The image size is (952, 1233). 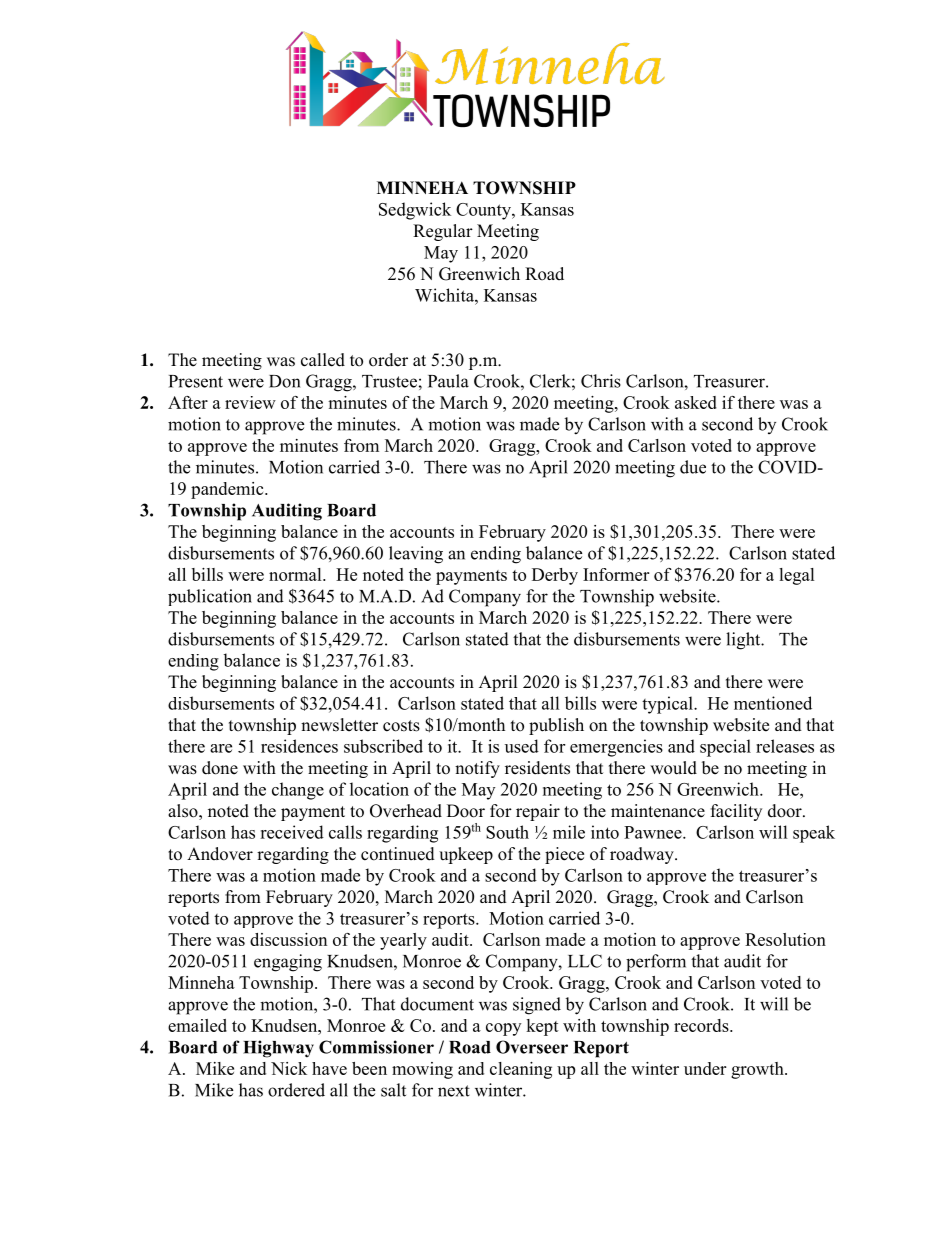 What do you see at coordinates (736, 812) in the screenshot?
I see `facility` at bounding box center [736, 812].
